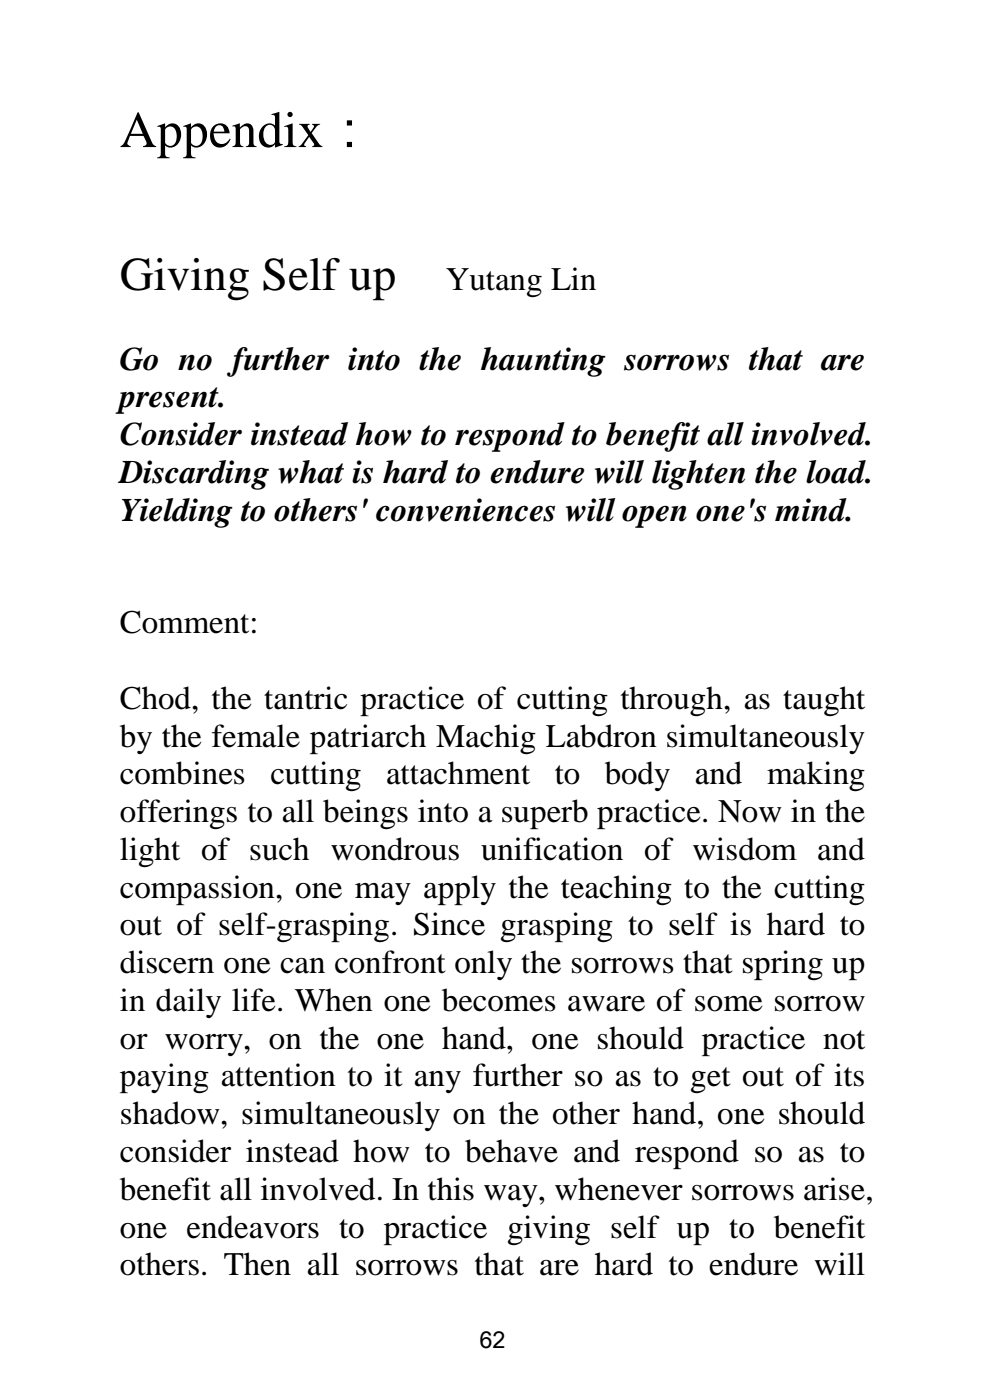  Describe the element at coordinates (499, 1000) in the screenshot. I see `becomes` at that location.
